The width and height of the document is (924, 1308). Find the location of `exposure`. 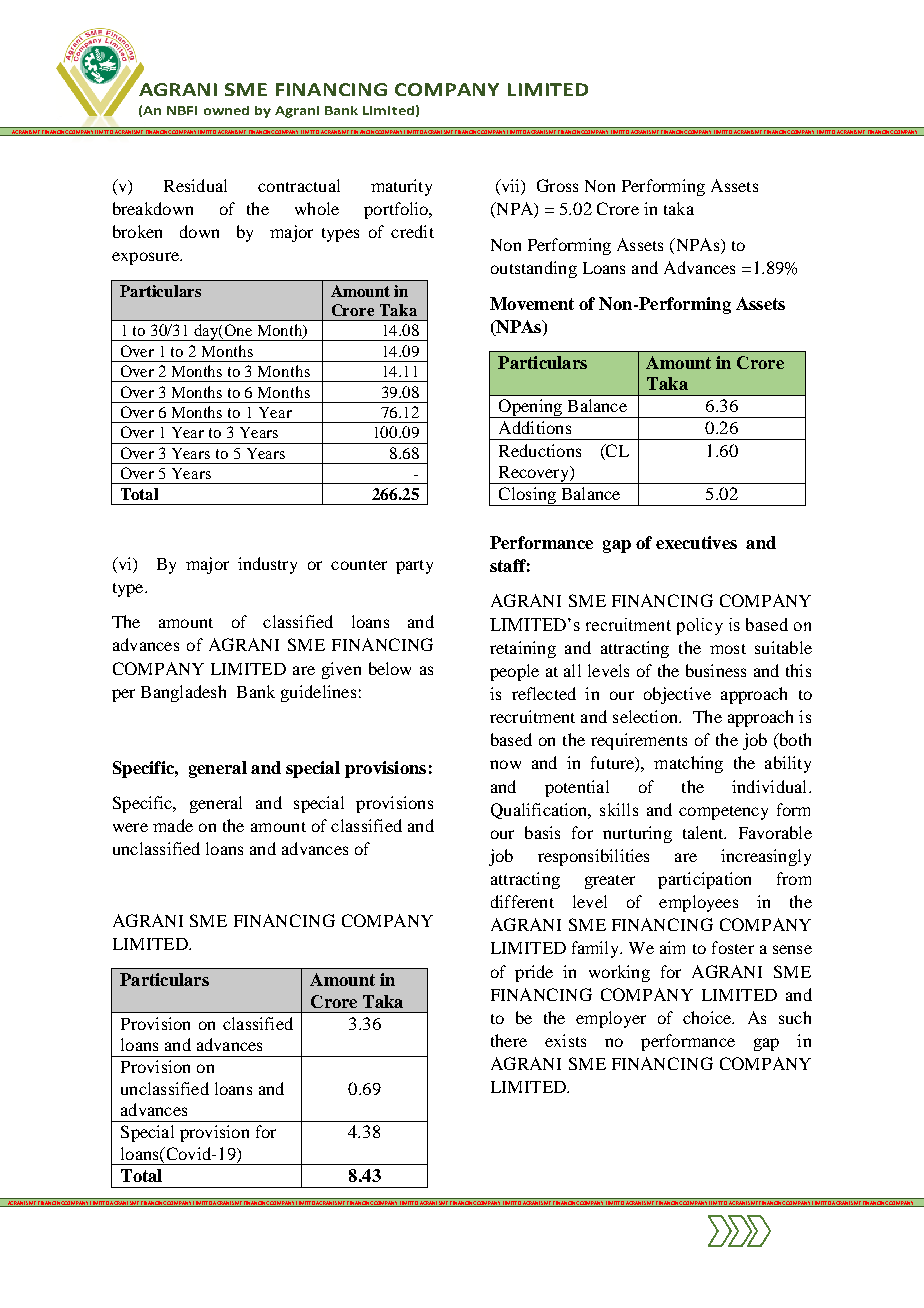

exposure is located at coordinates (146, 258).
